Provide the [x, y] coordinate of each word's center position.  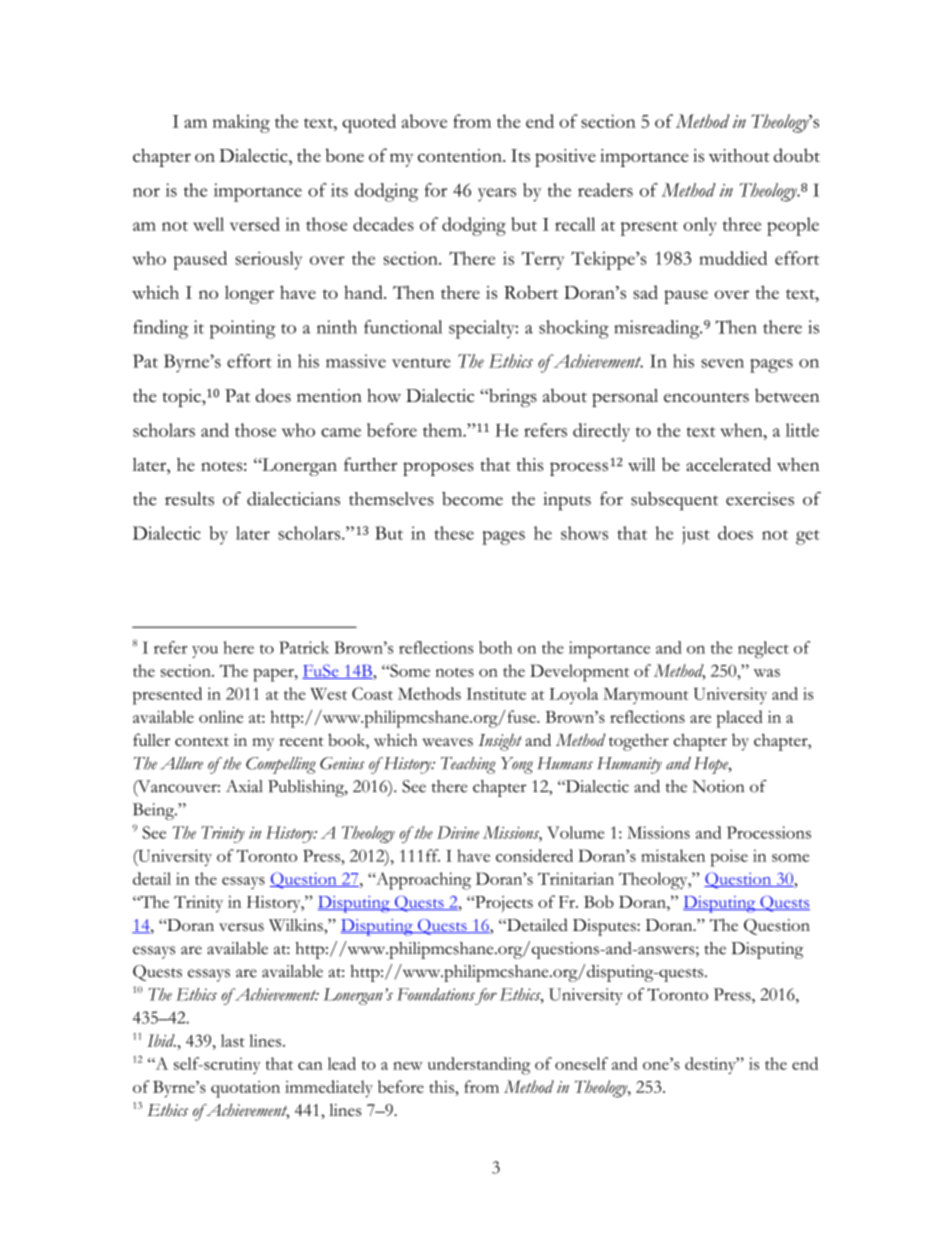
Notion [718, 786]
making [241, 123]
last [233, 1040]
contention [461, 155]
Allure [182, 763]
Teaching [468, 765]
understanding [479, 1066]
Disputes [605, 927]
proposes [438, 469]
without [739, 155]
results [189, 499]
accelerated [728, 464]
